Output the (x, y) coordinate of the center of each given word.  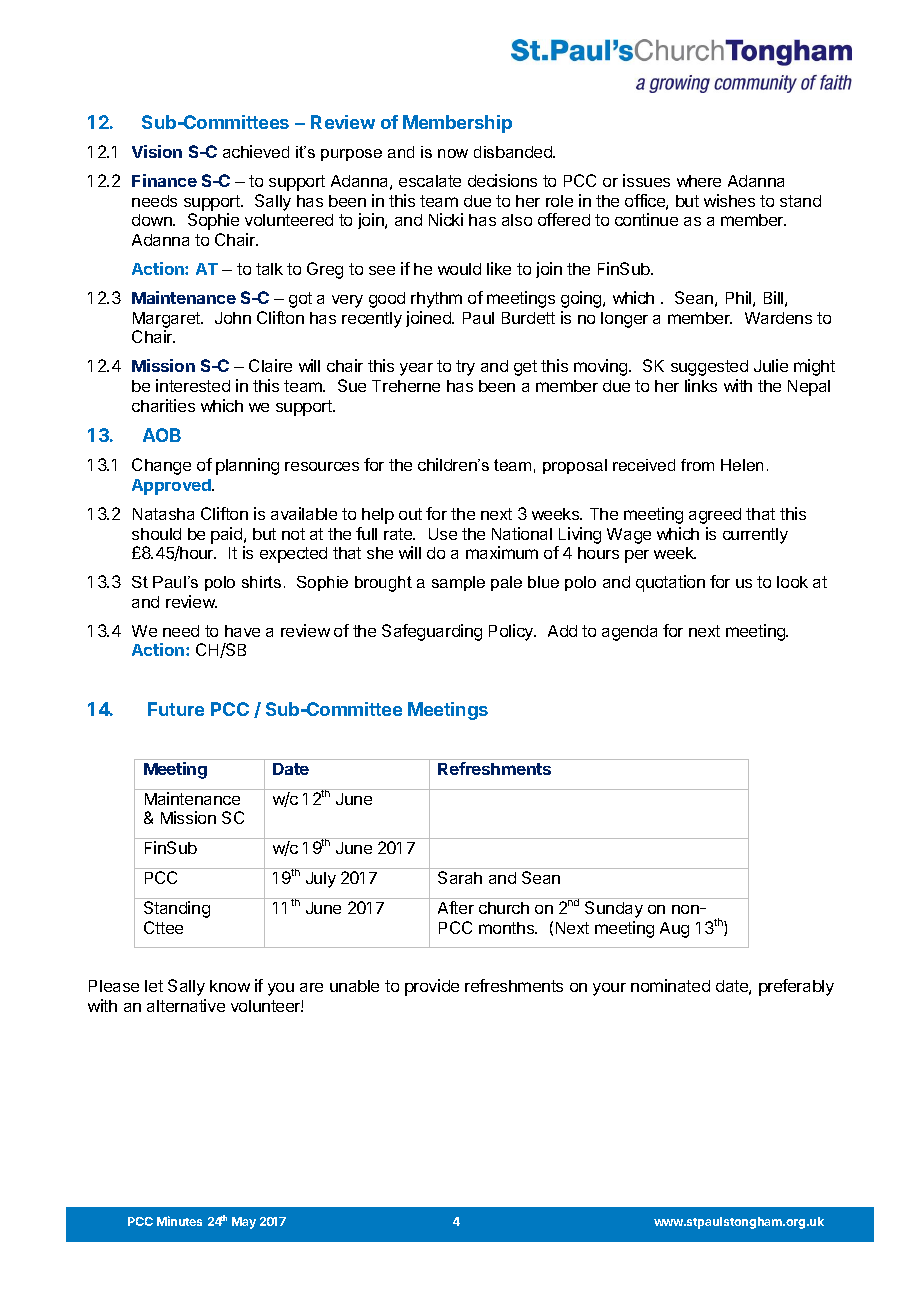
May (244, 1223)
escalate (430, 181)
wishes (729, 200)
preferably (796, 987)
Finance (164, 180)
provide (432, 987)
